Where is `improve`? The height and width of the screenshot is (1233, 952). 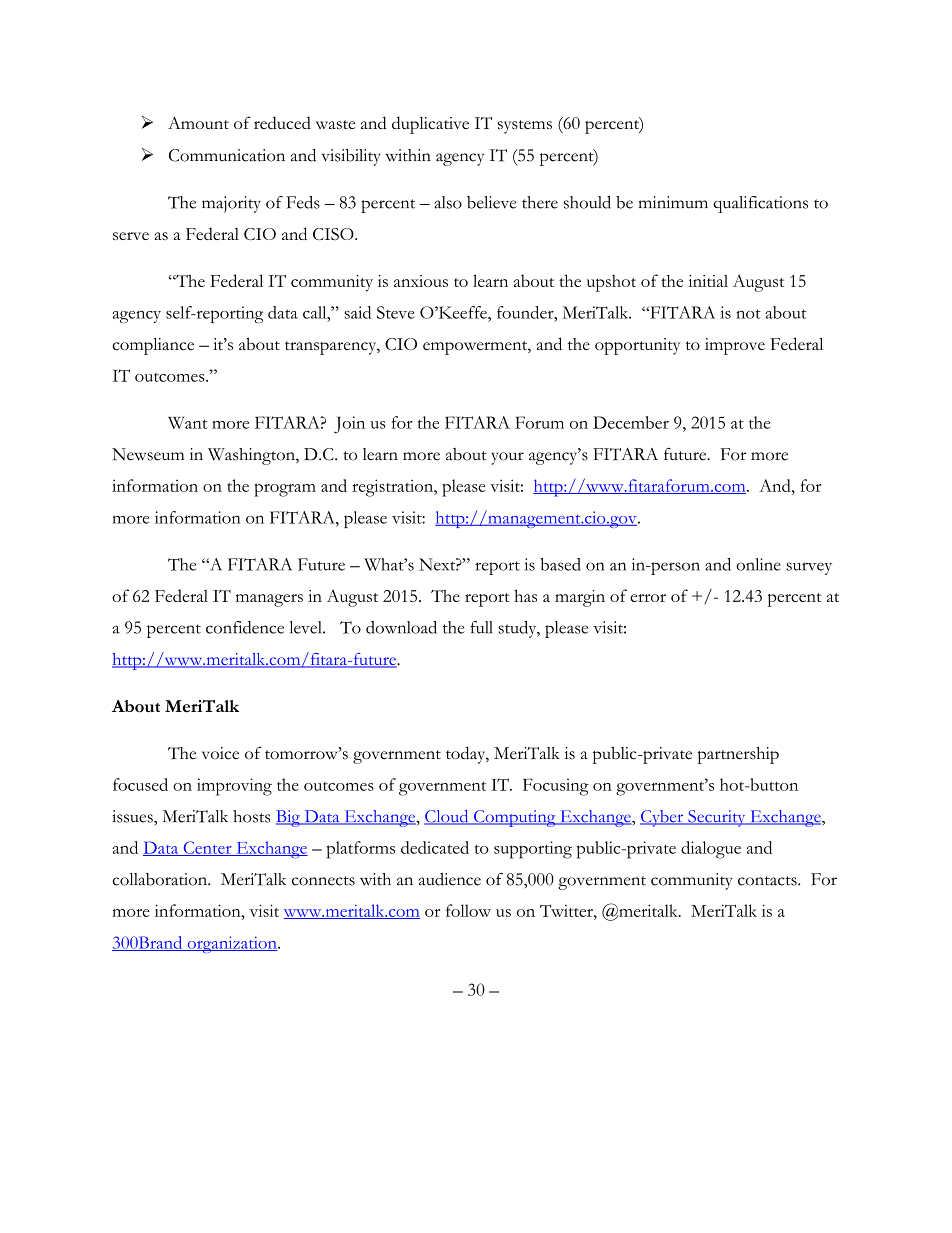 improve is located at coordinates (735, 346).
